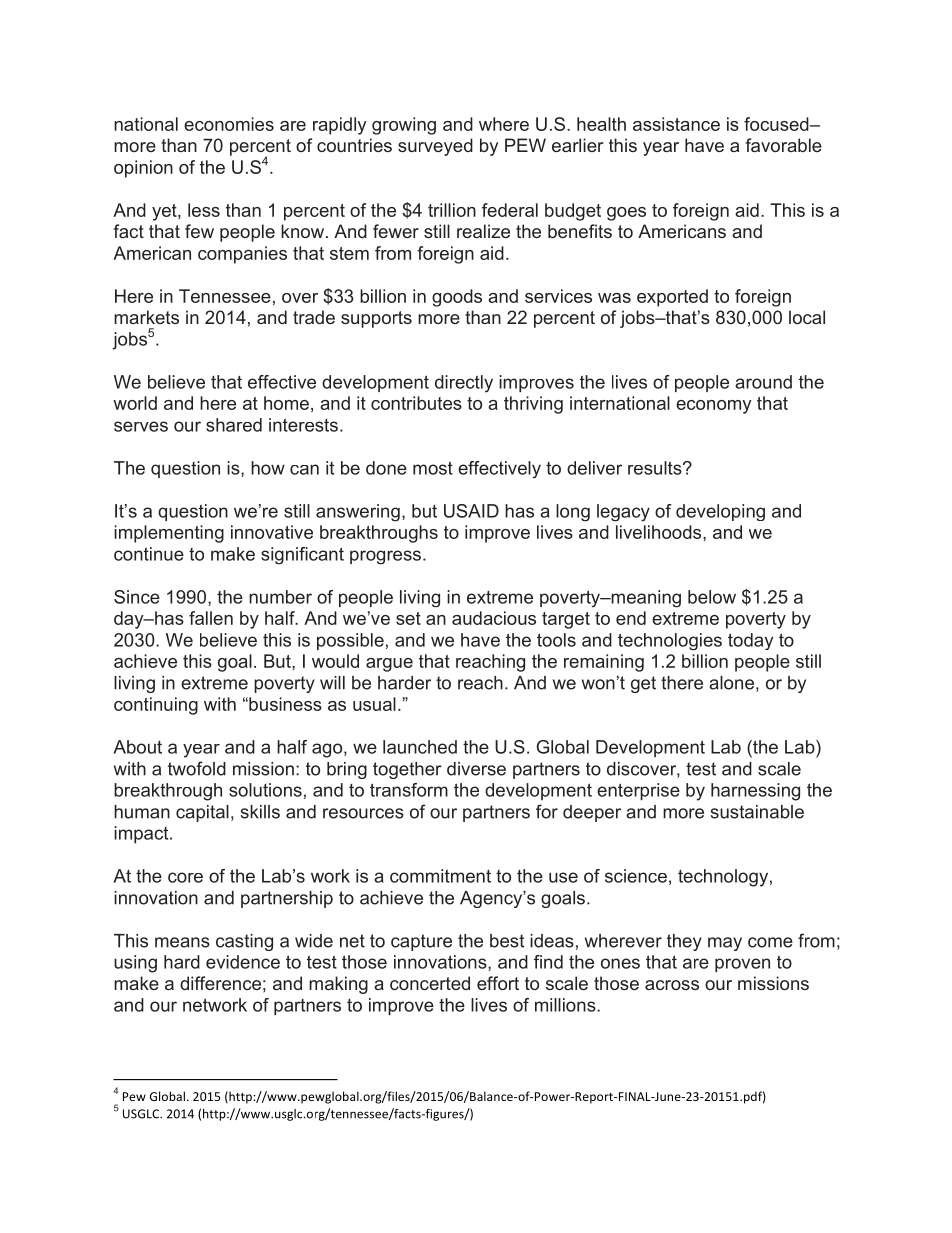  Describe the element at coordinates (435, 147) in the document. I see `surveyed` at that location.
